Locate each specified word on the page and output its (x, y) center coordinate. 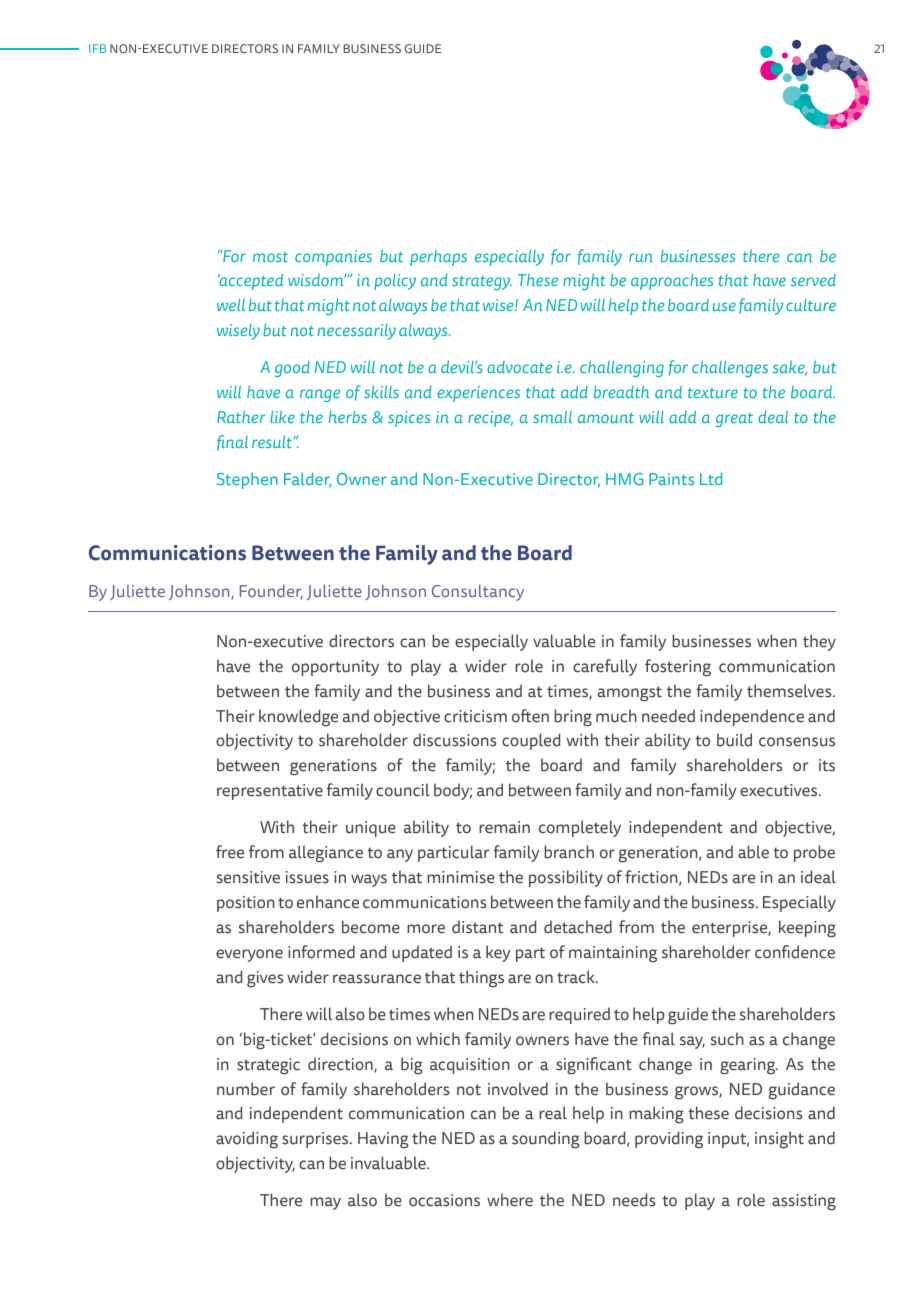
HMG (624, 479)
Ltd (711, 478)
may (325, 1203)
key (498, 953)
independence (752, 717)
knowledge (298, 718)
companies (333, 258)
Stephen (247, 480)
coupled (531, 741)
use (724, 306)
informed (321, 952)
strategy (482, 283)
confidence (795, 952)
